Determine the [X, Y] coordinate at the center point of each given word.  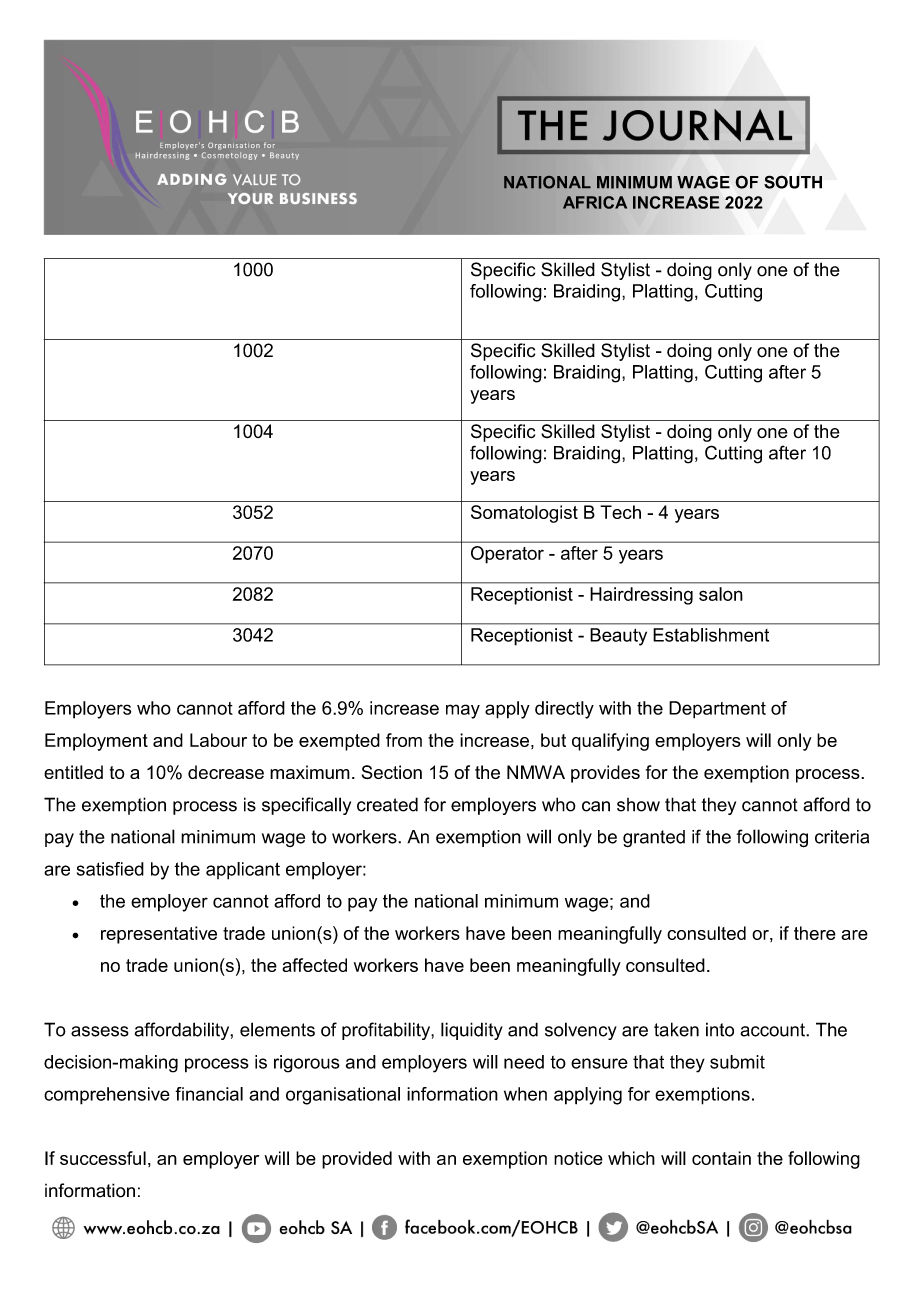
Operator [507, 554]
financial [209, 1094]
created [387, 804]
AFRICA [595, 202]
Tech [620, 512]
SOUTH [793, 182]
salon [721, 594]
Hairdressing [641, 596]
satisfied [110, 869]
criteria [842, 837]
